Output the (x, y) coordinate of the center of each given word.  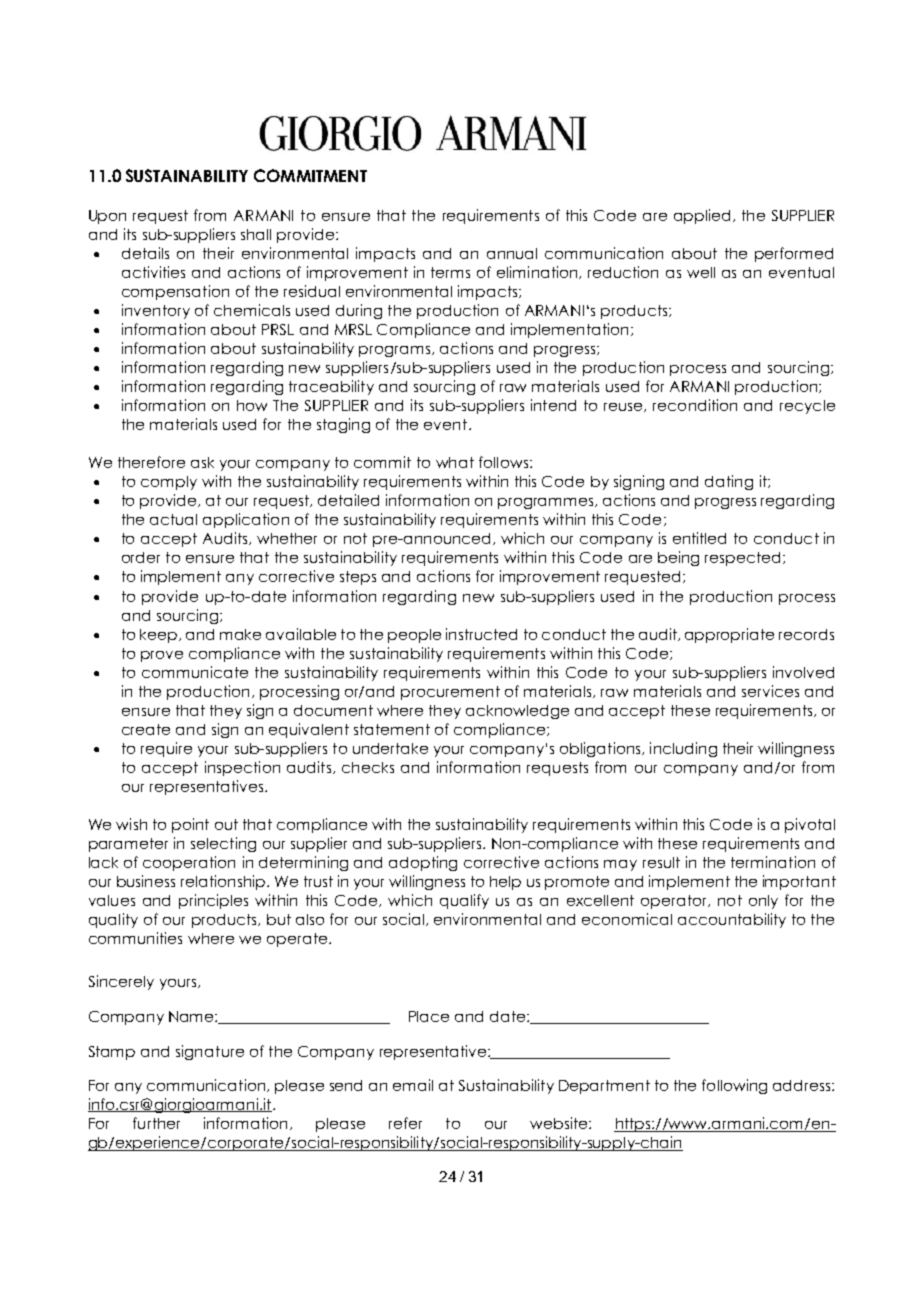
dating (729, 482)
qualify (464, 901)
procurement (450, 693)
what (455, 462)
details (145, 253)
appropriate (729, 635)
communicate (195, 672)
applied (702, 216)
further (156, 1123)
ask (202, 462)
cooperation (189, 863)
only (763, 902)
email (413, 1085)
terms (450, 272)
